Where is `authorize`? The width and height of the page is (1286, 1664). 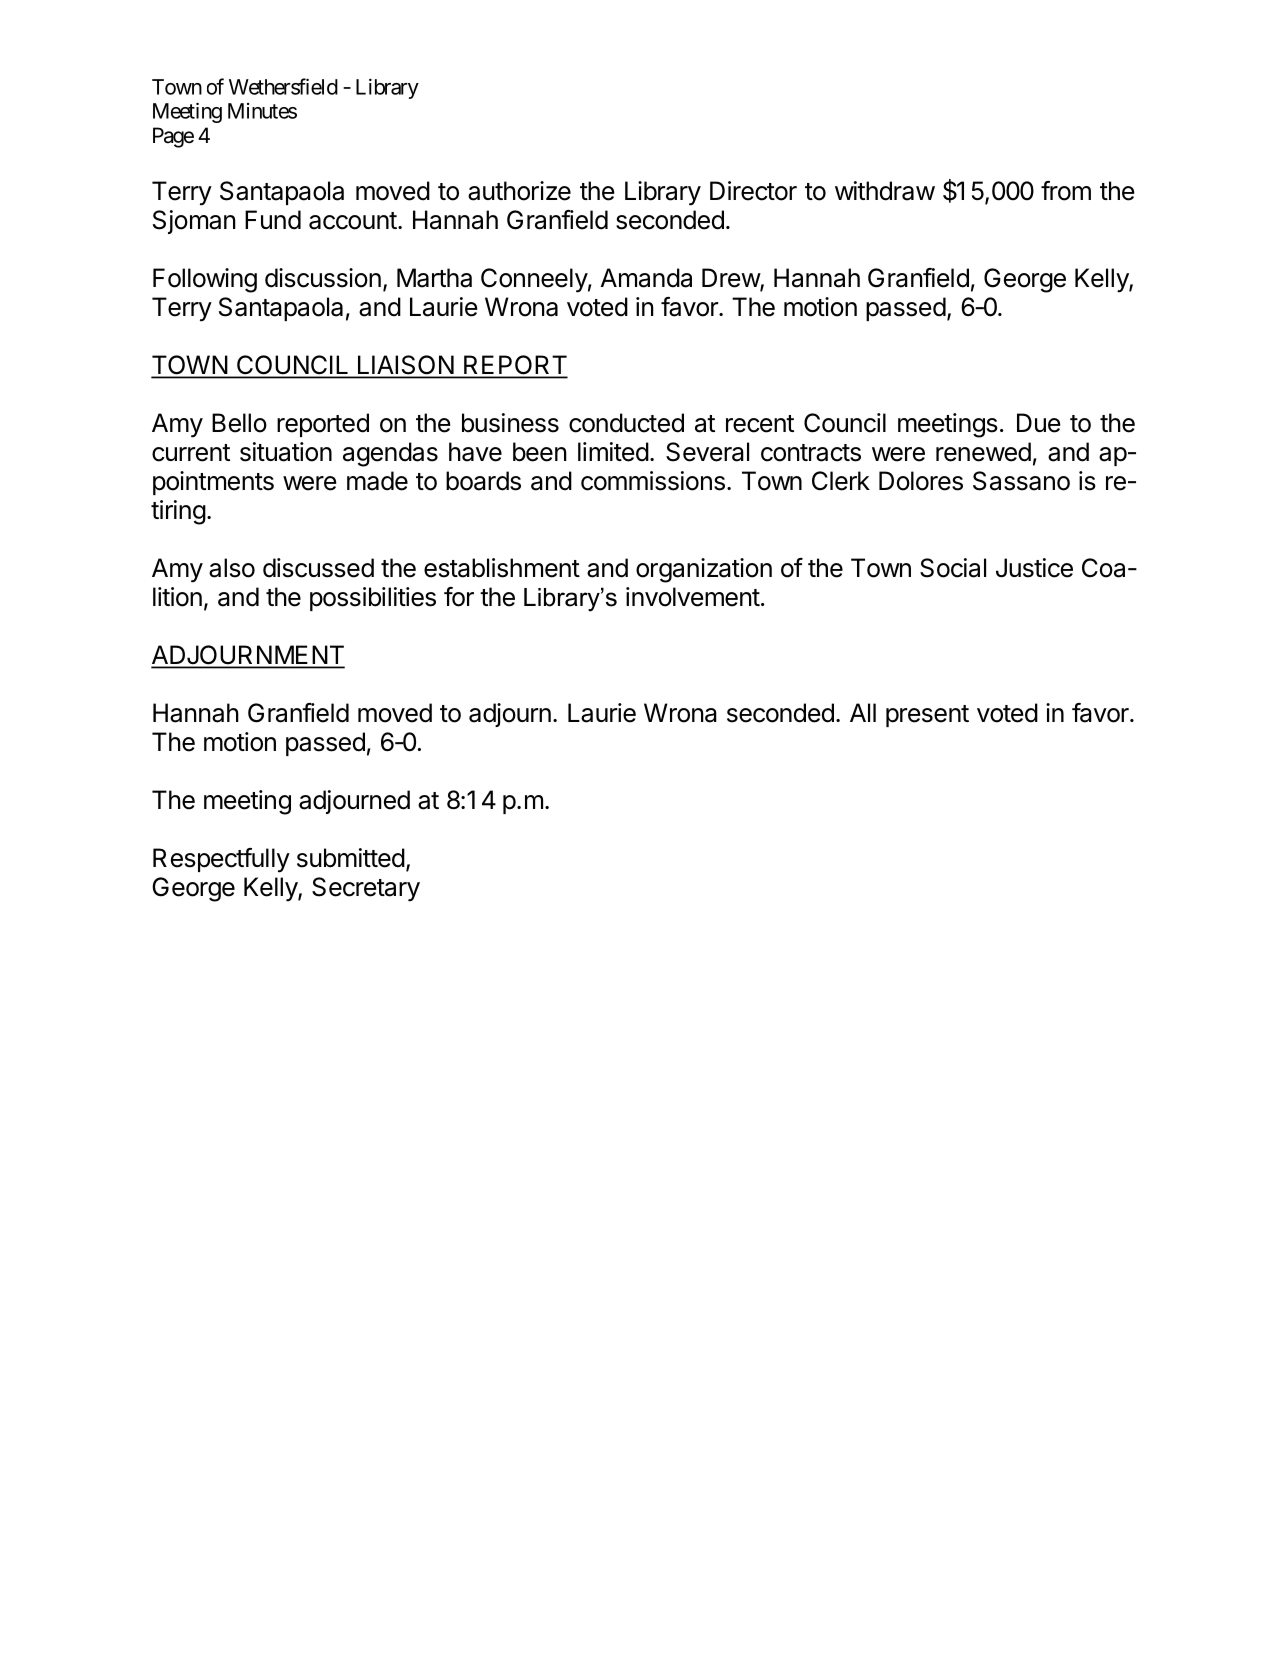 authorize is located at coordinates (519, 191).
